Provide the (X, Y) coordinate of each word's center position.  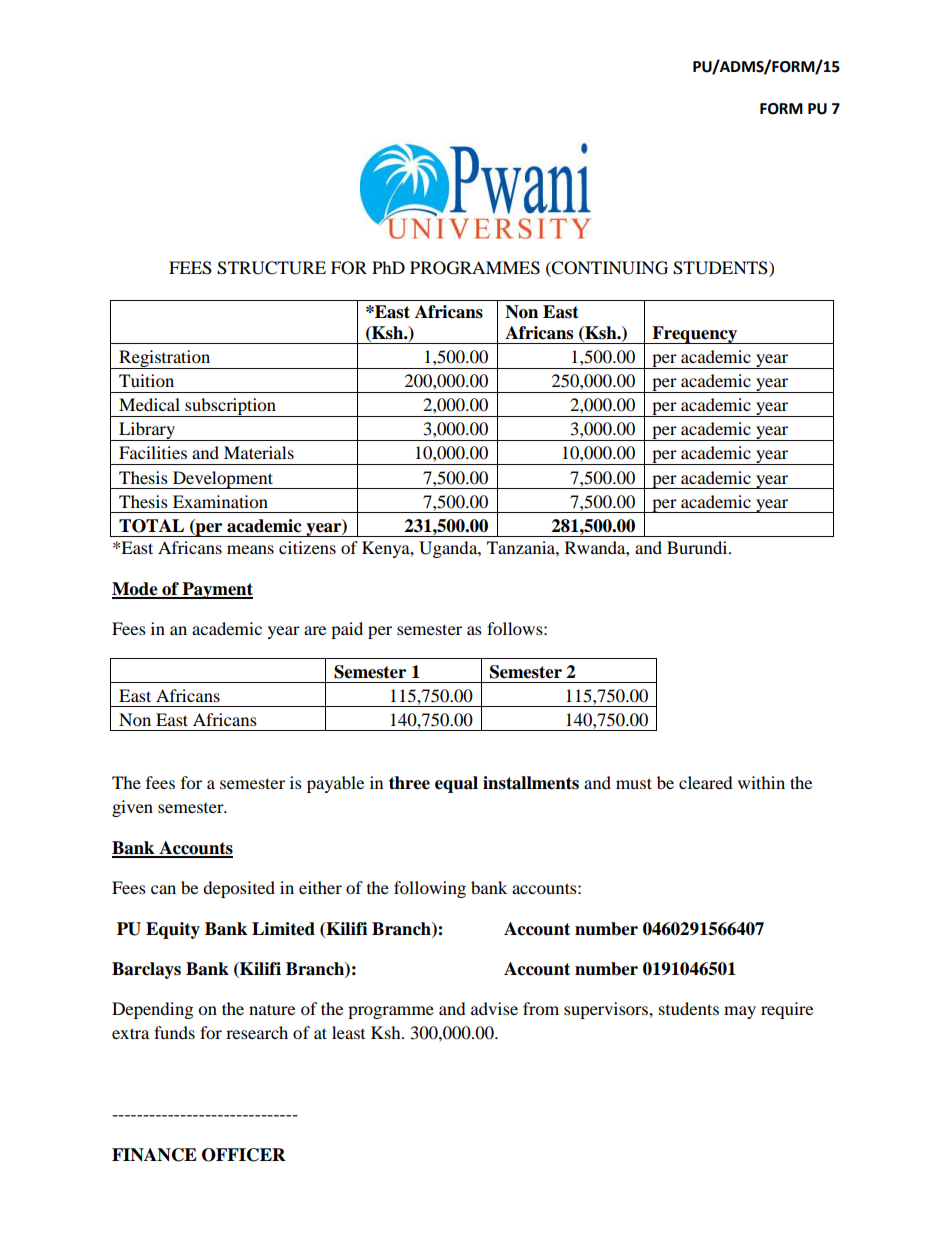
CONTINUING (609, 268)
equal (456, 784)
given (132, 808)
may (740, 1012)
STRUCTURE (271, 268)
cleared (706, 782)
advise (494, 1008)
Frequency (694, 335)
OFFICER (244, 1155)
